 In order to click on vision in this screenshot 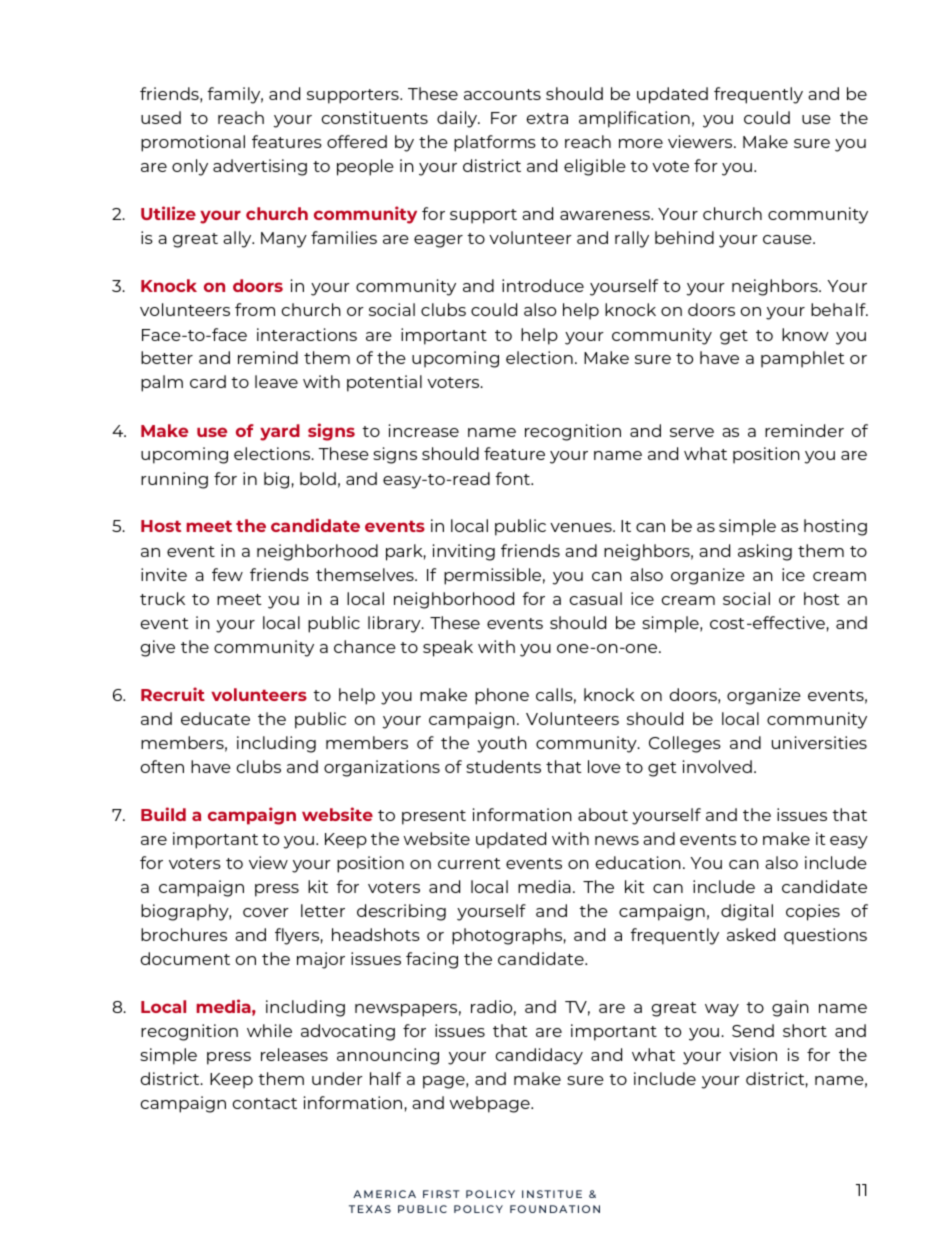, I will do `click(753, 1054)`.
